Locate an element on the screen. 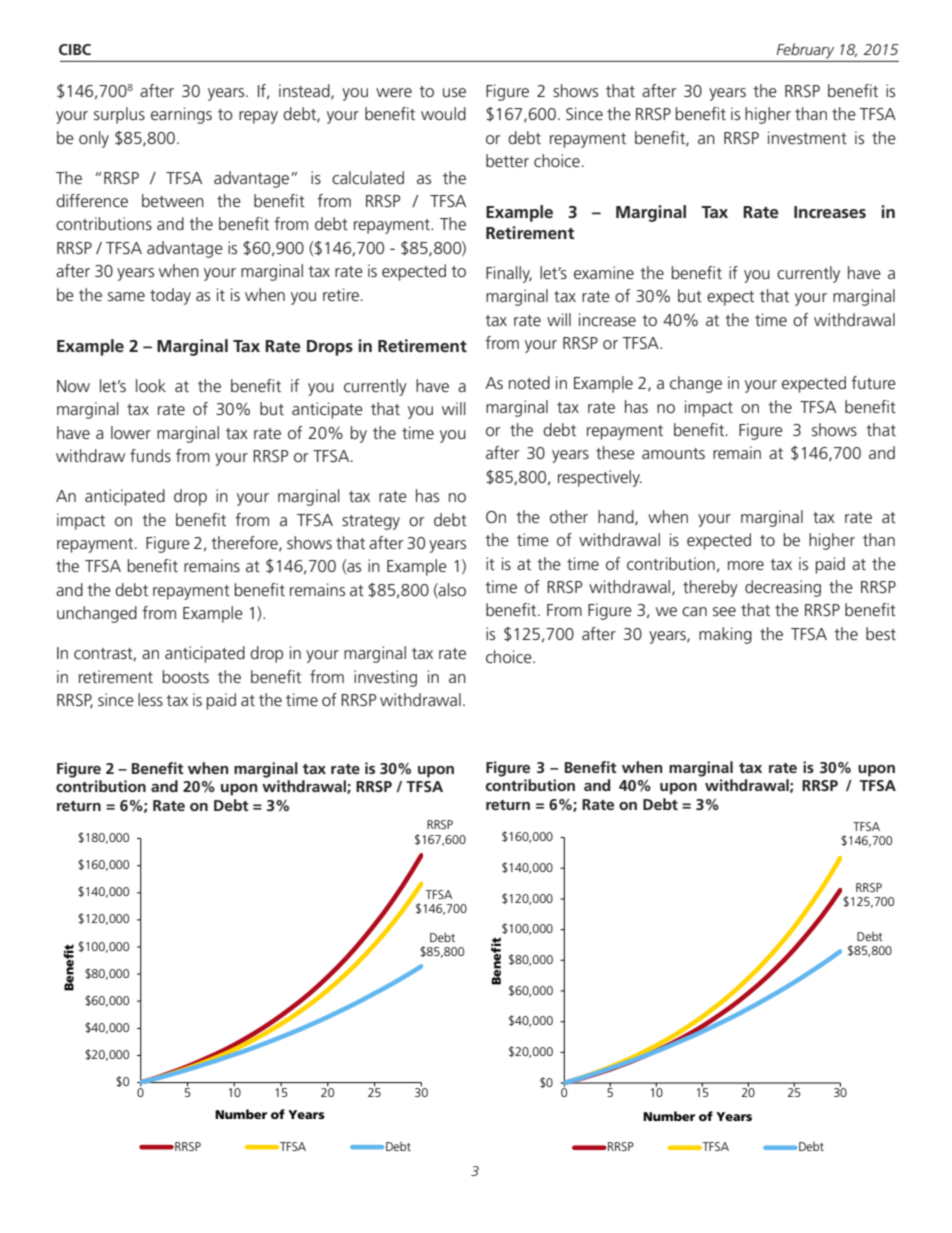  use is located at coordinates (454, 92).
